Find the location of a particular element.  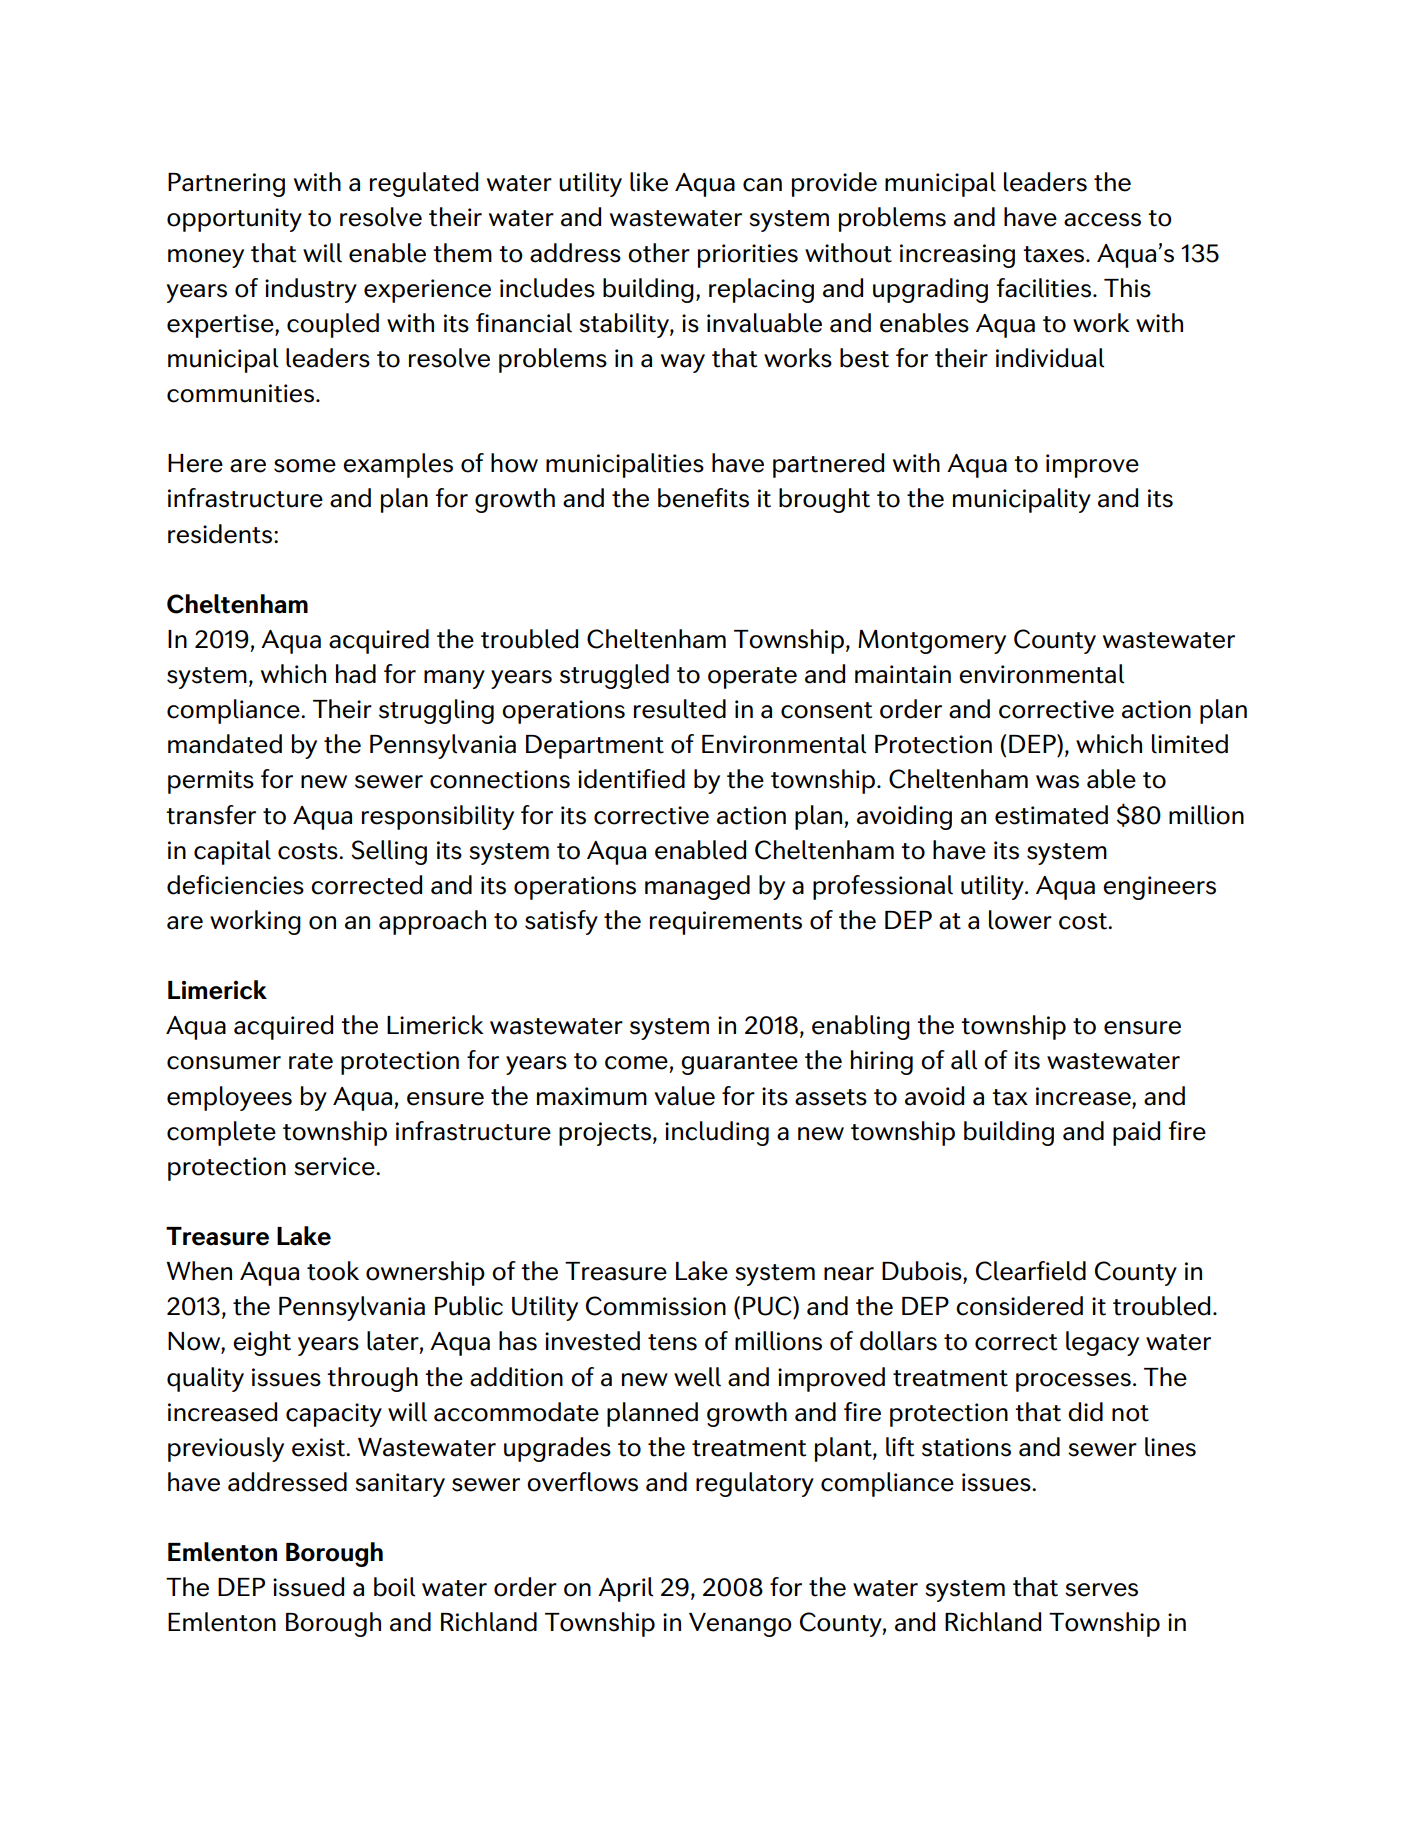

access is located at coordinates (1102, 220).
